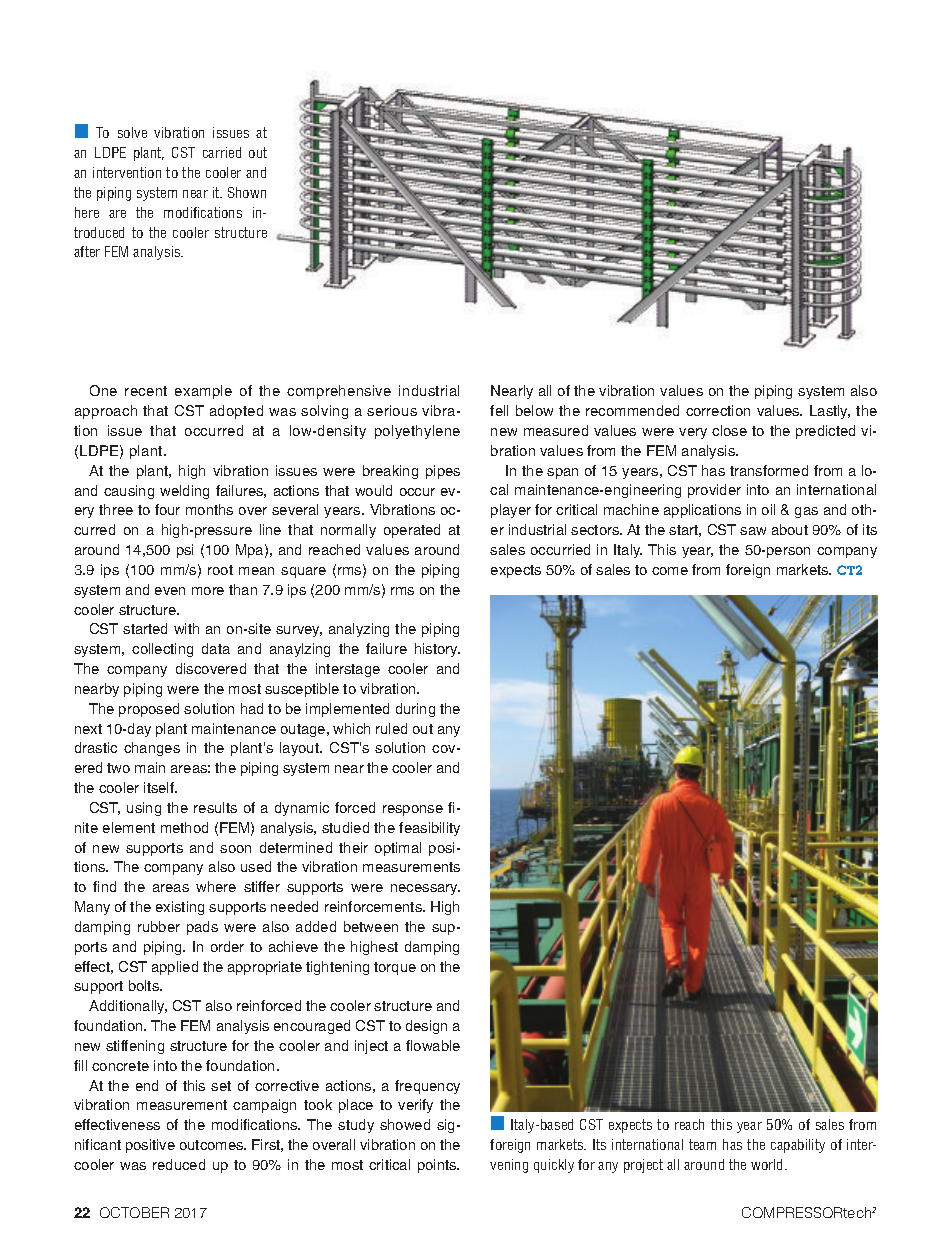  What do you see at coordinates (179, 1164) in the screenshot?
I see `reduced` at bounding box center [179, 1164].
